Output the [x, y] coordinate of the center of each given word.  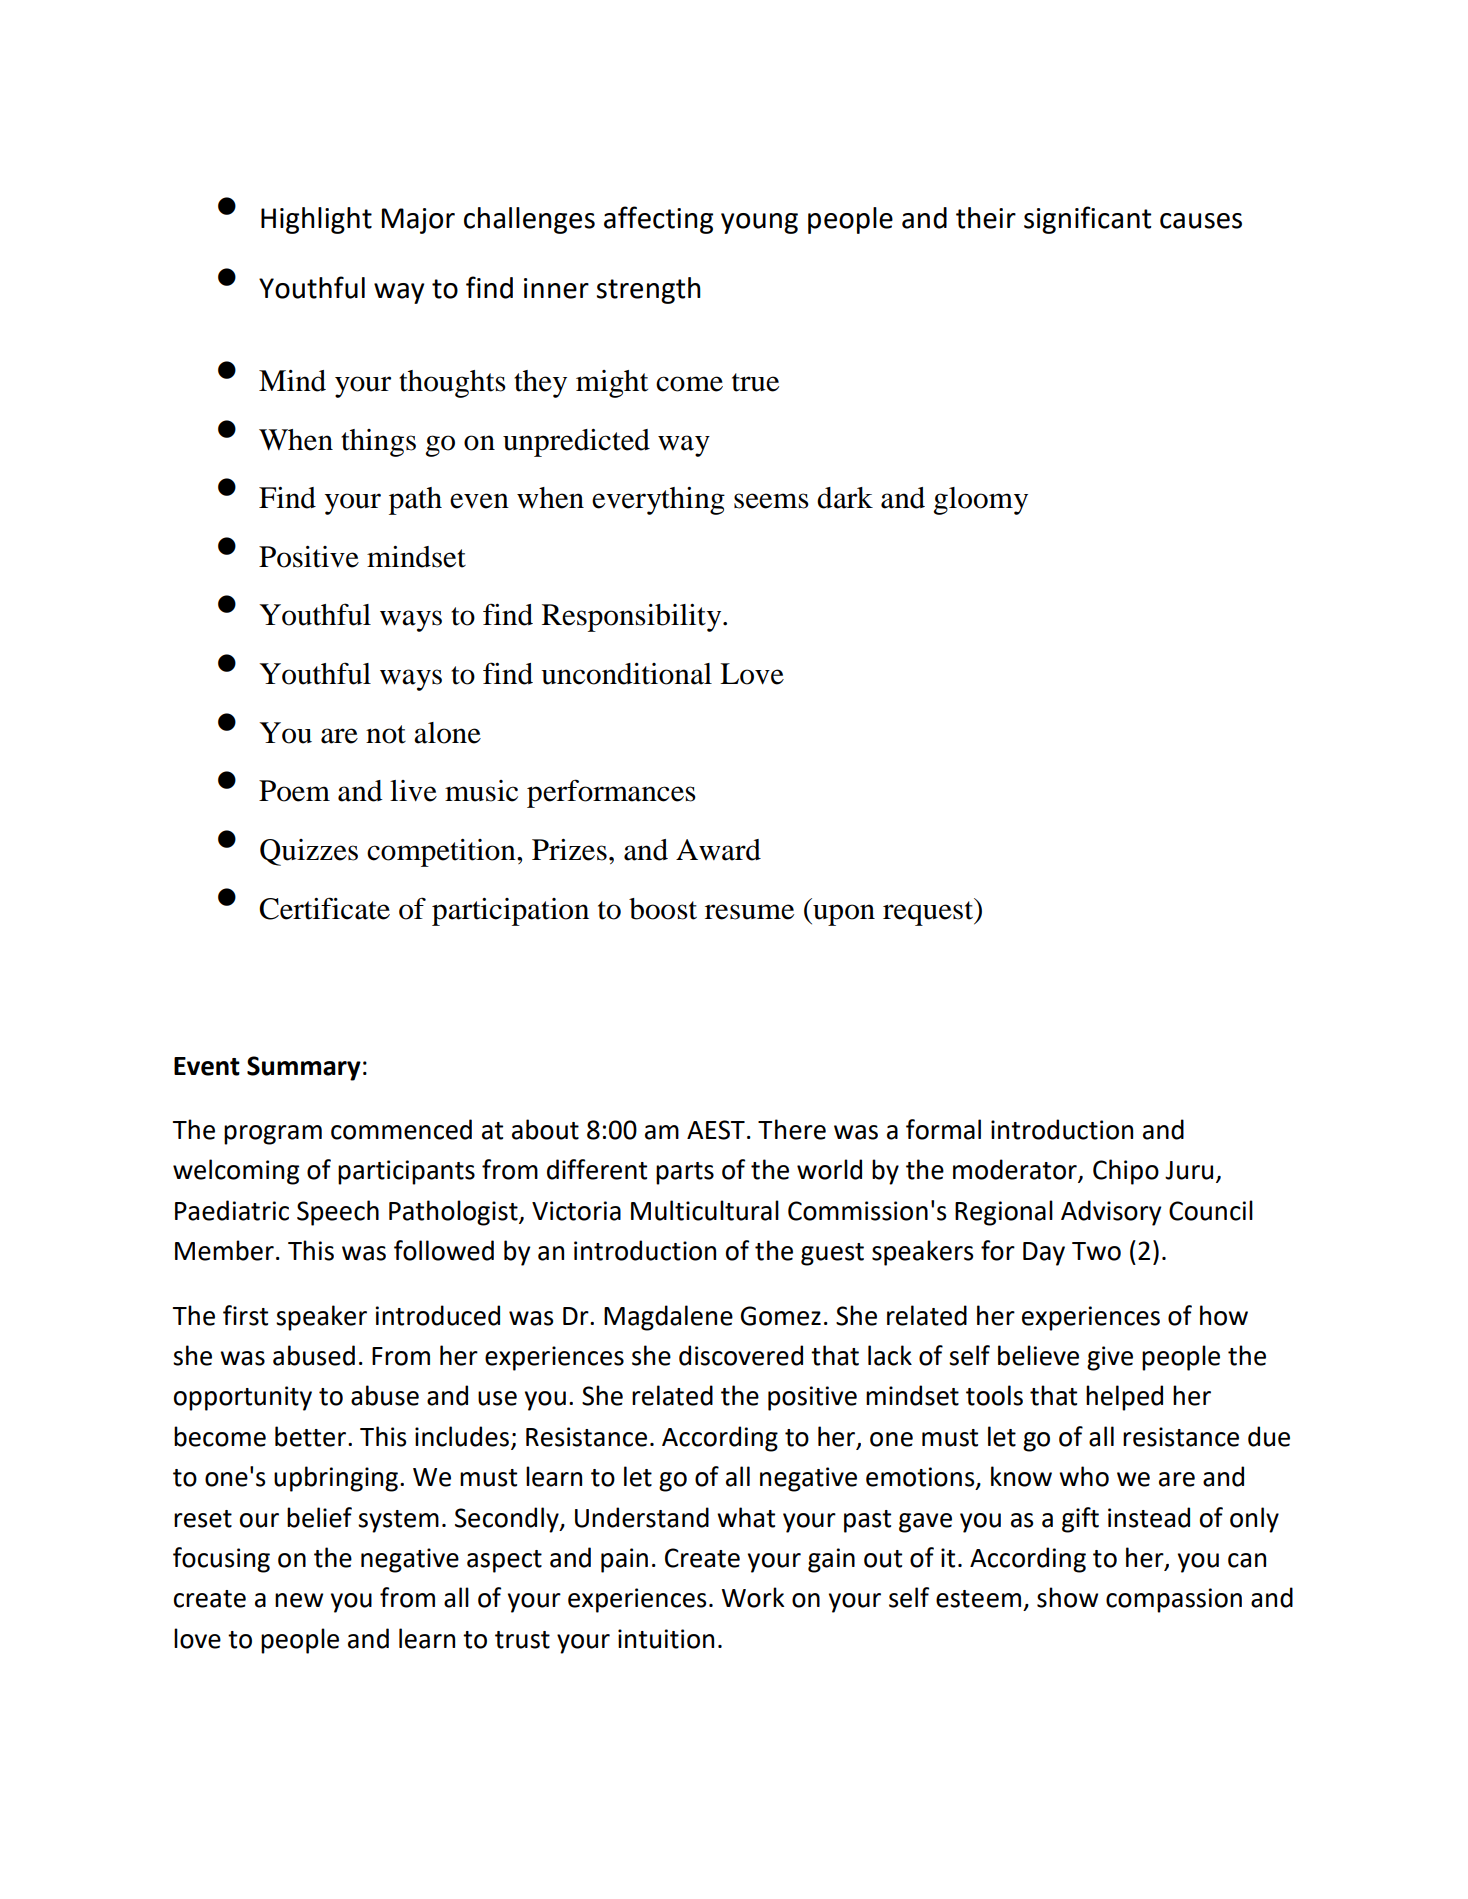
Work [753, 1597]
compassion [1174, 1600]
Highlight [316, 220]
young [759, 223]
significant [1087, 220]
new [299, 1600]
